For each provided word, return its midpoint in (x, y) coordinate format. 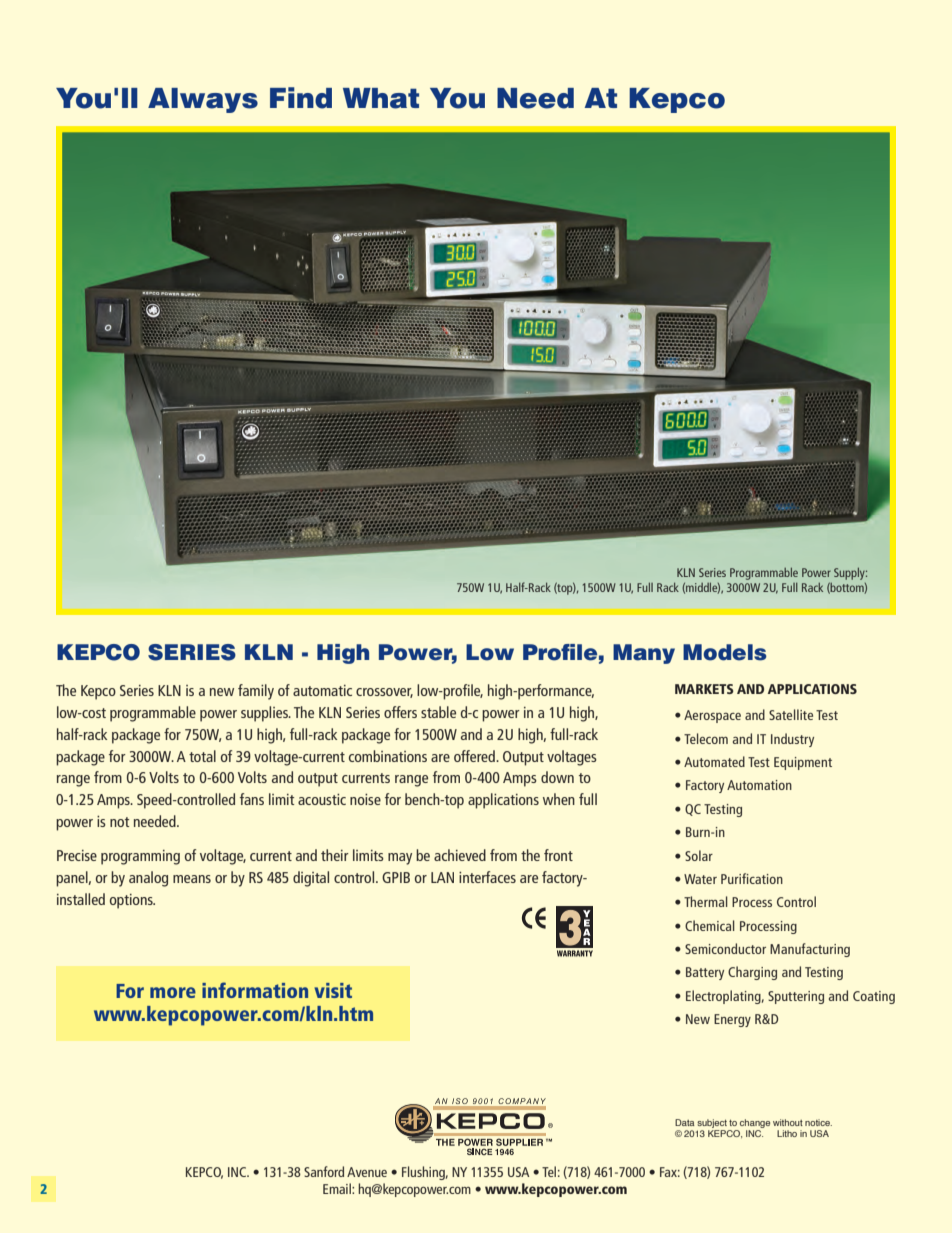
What (381, 98)
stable (438, 712)
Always (203, 100)
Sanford (324, 1171)
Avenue (367, 1172)
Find (301, 98)
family (256, 692)
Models (725, 652)
